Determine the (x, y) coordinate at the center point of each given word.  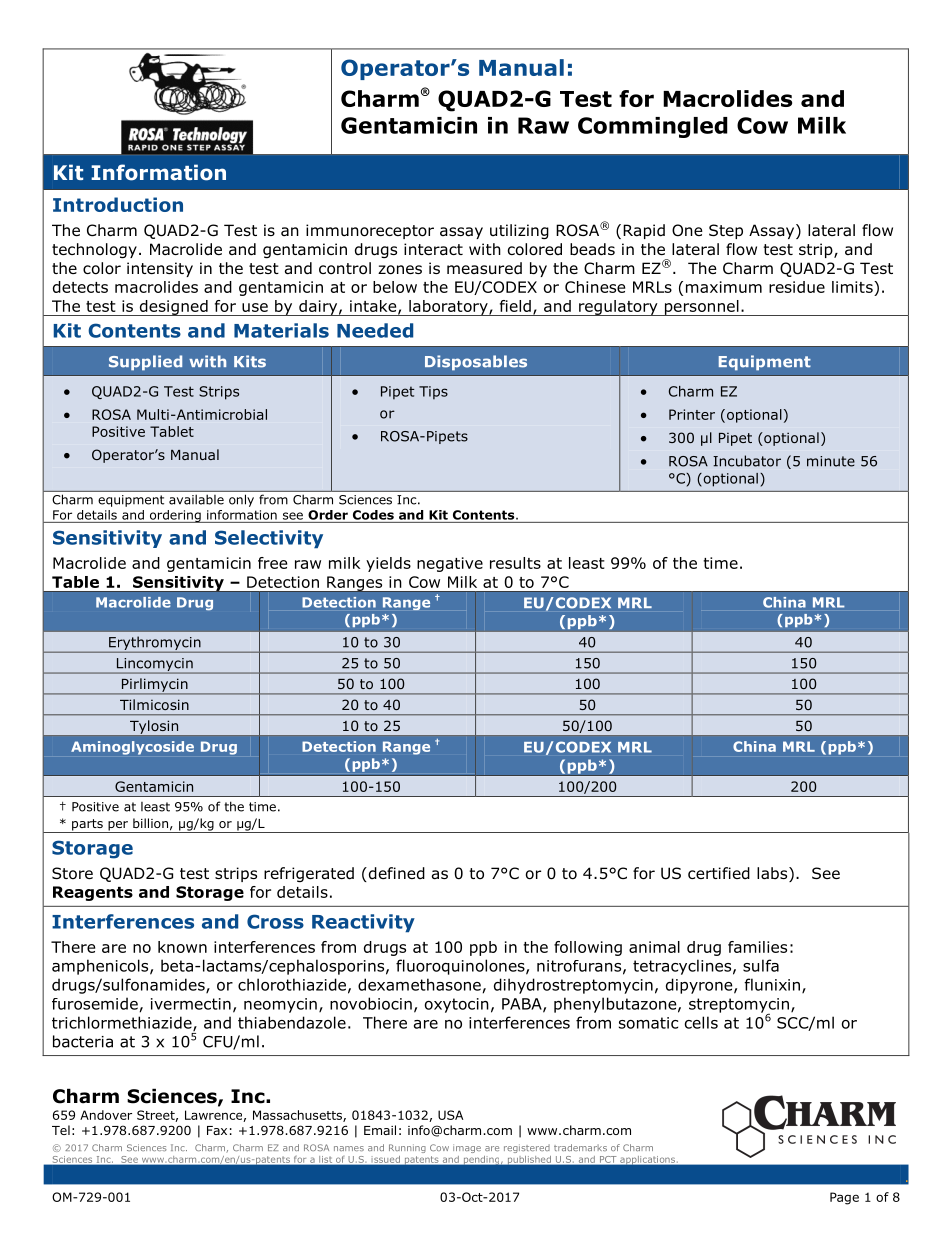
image (467, 1148)
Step (726, 231)
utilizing (519, 231)
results (515, 563)
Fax (217, 1130)
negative (450, 564)
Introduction (118, 204)
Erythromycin (155, 644)
